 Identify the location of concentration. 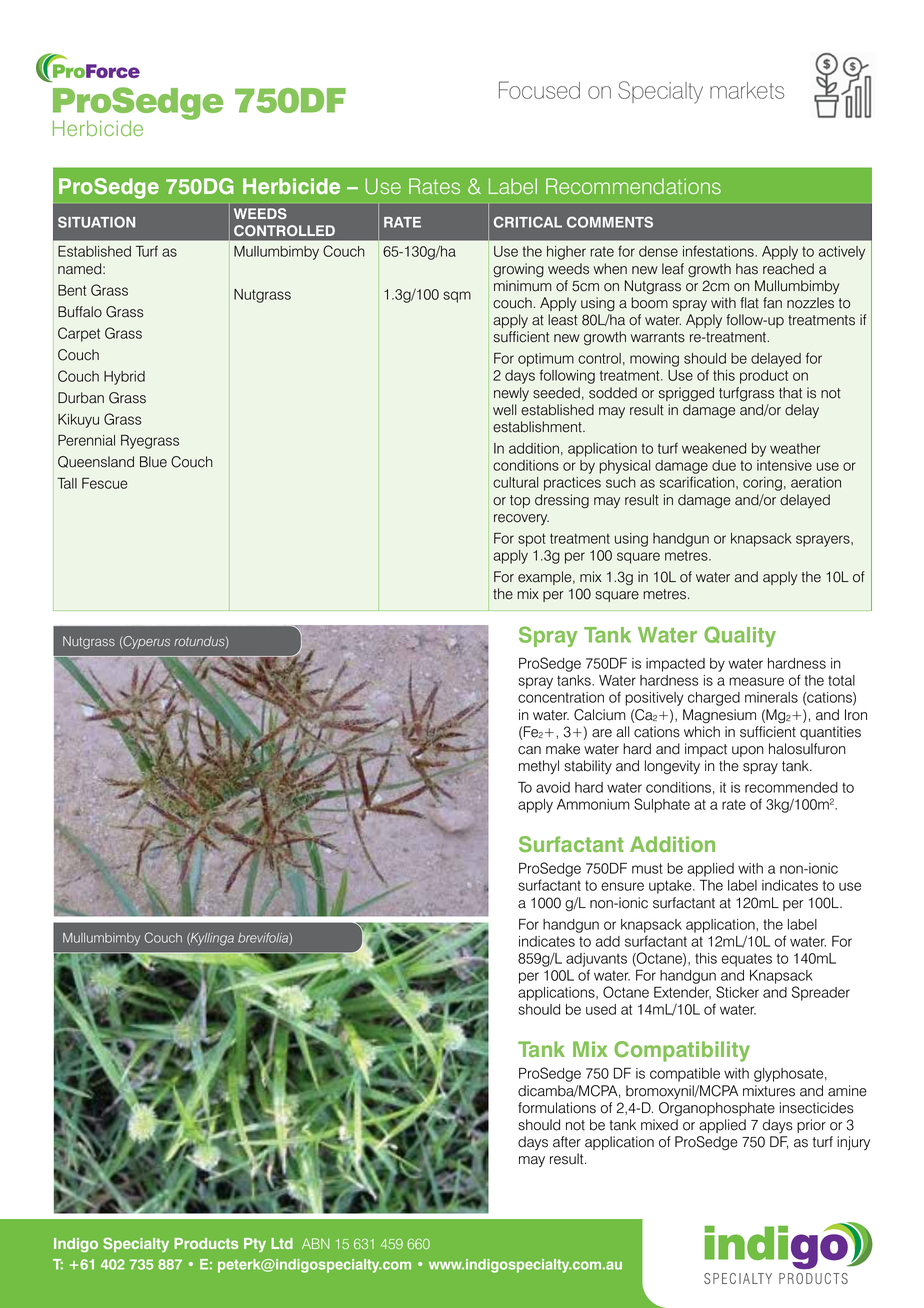
(561, 697).
